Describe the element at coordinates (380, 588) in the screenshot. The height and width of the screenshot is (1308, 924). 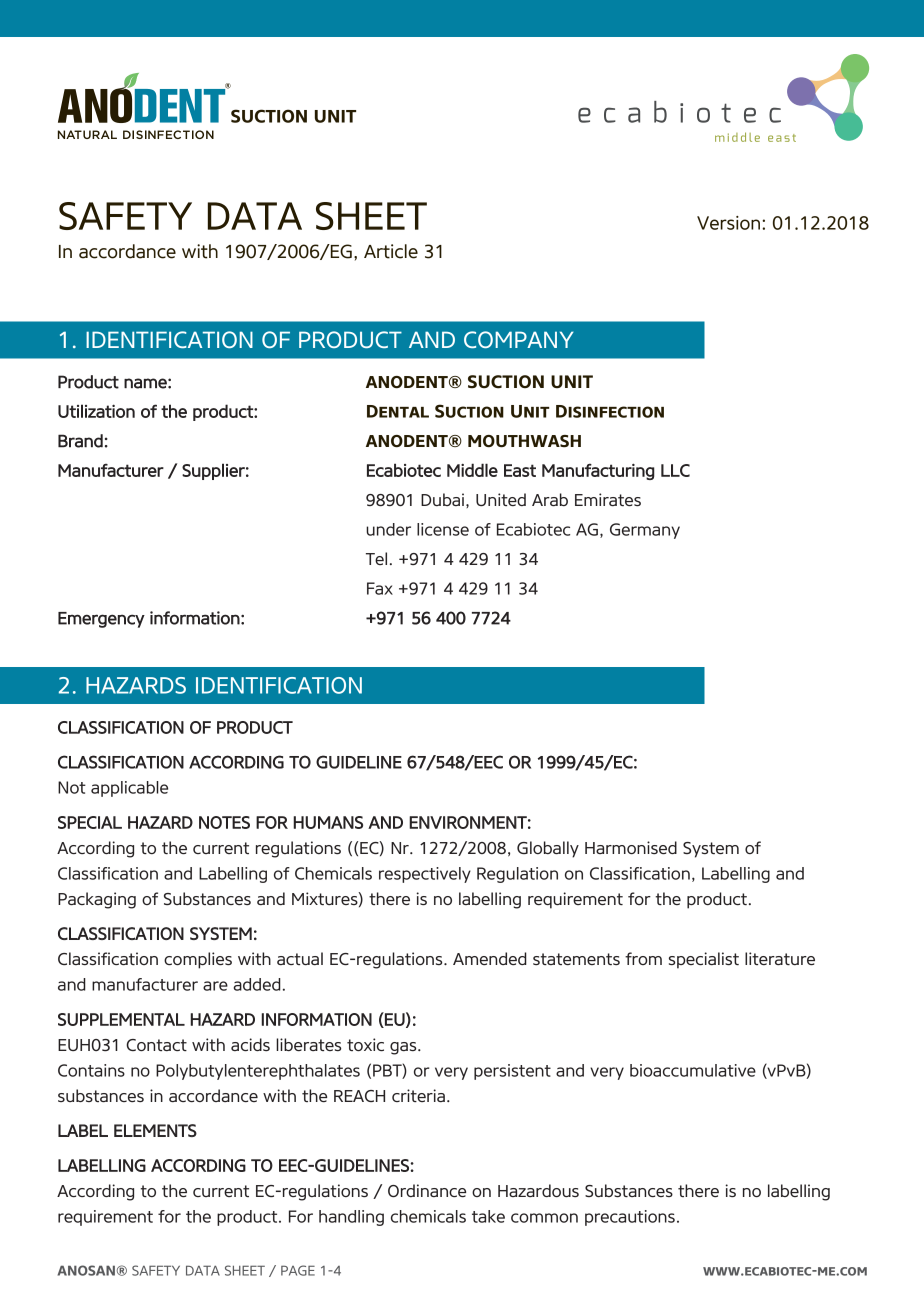
I see `Fax` at that location.
